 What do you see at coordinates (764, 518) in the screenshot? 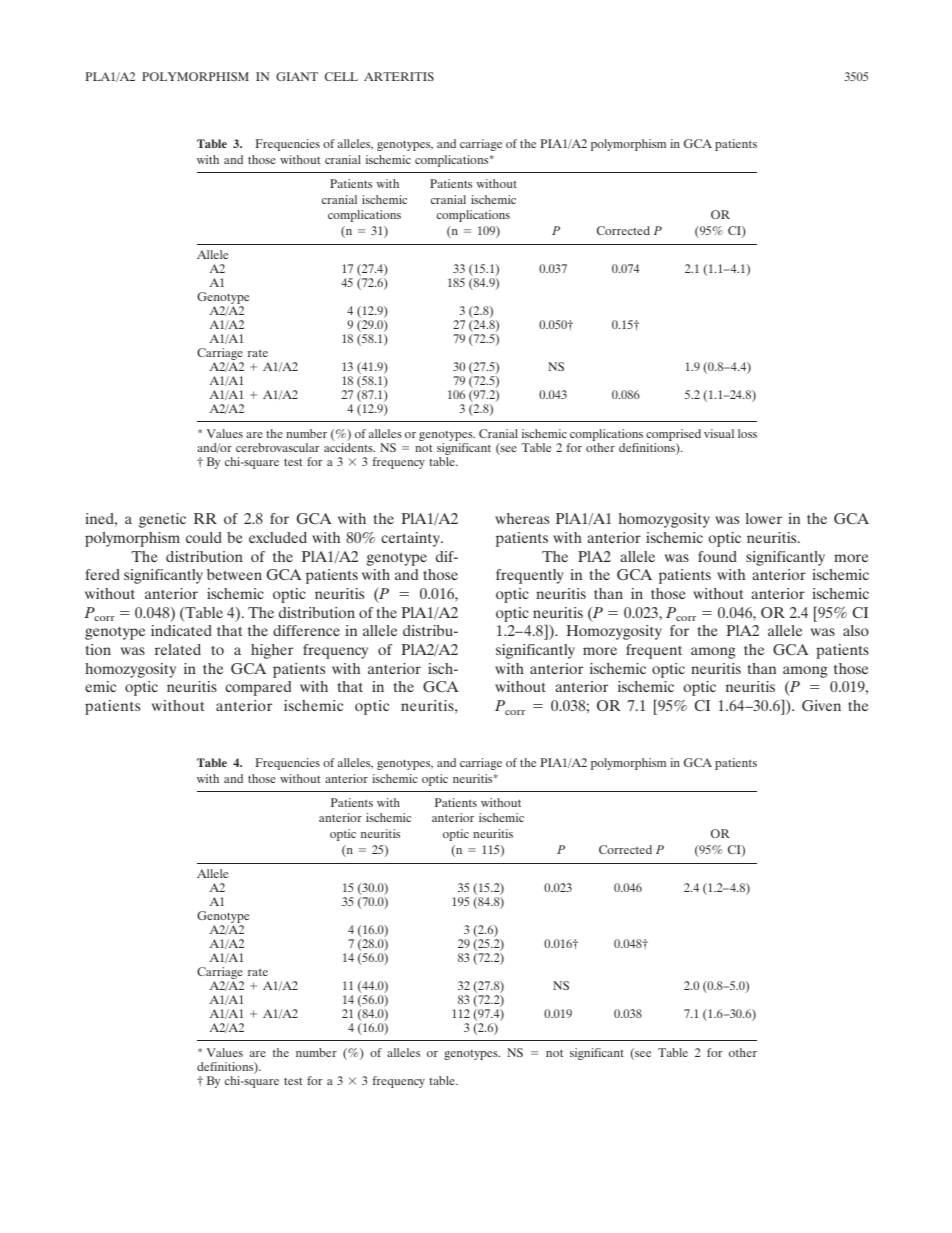
I see `lower` at bounding box center [764, 518].
